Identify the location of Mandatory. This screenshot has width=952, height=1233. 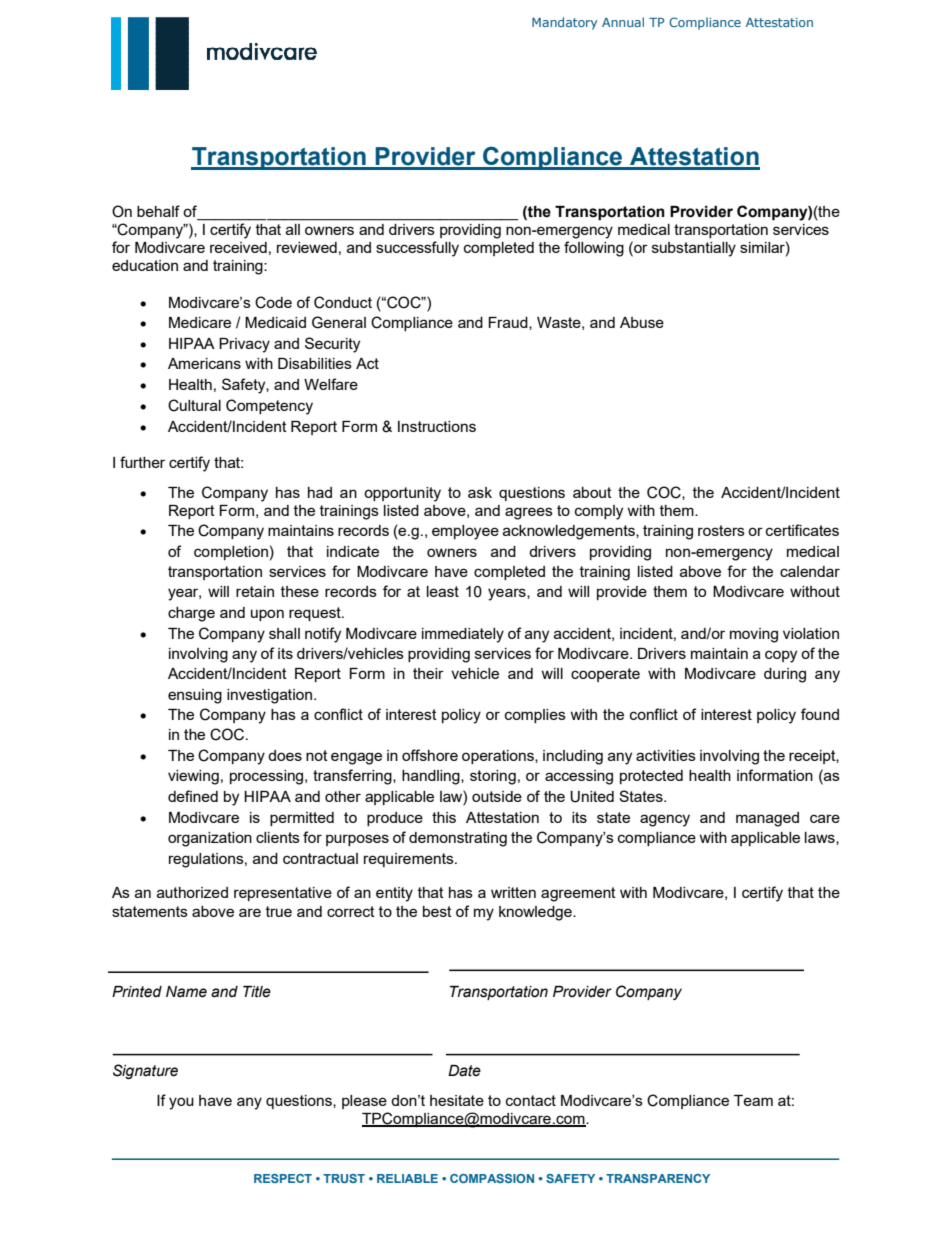
(564, 23).
